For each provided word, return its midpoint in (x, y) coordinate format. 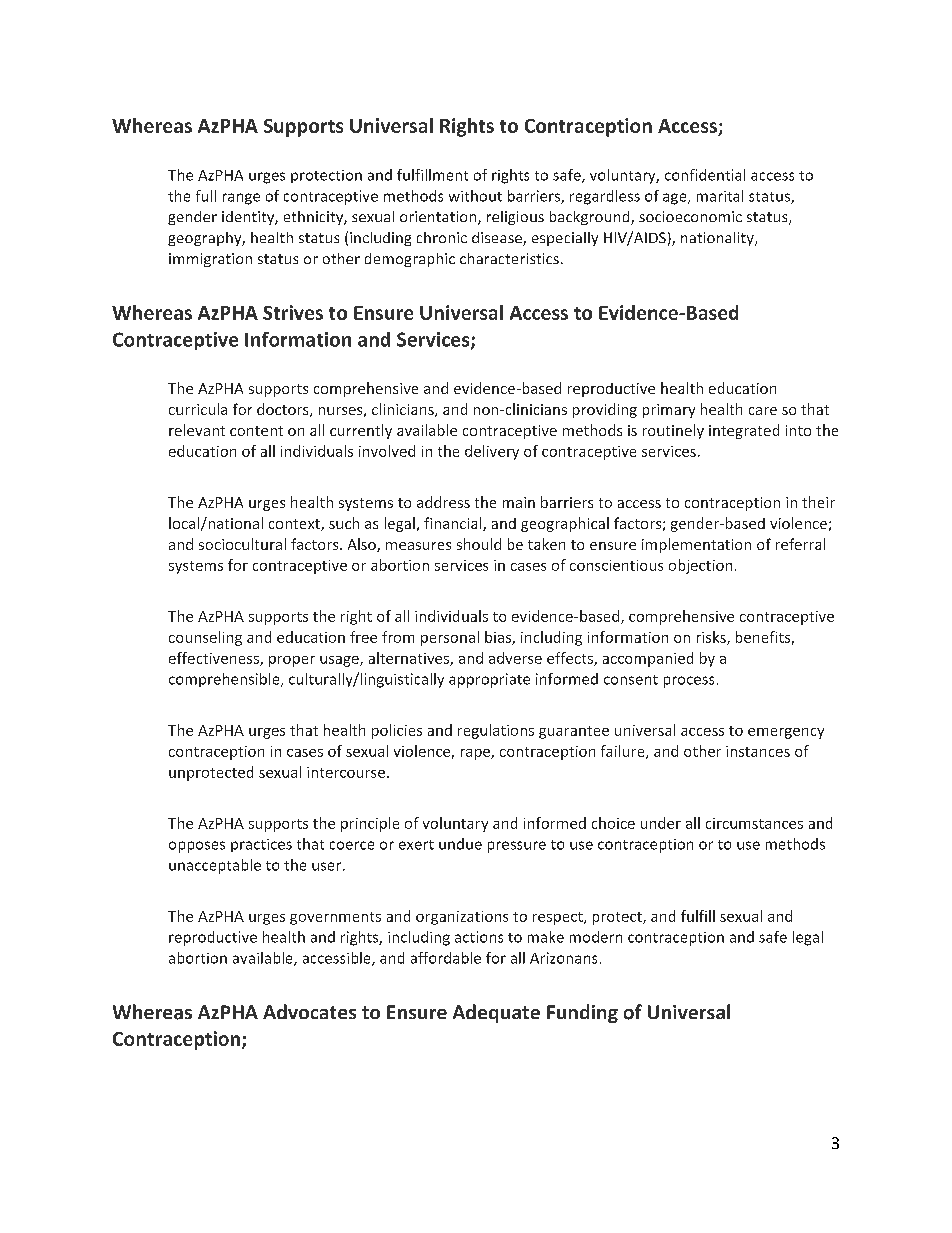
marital (720, 196)
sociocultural (242, 544)
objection (700, 566)
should (479, 544)
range (241, 199)
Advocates (309, 1011)
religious (515, 218)
